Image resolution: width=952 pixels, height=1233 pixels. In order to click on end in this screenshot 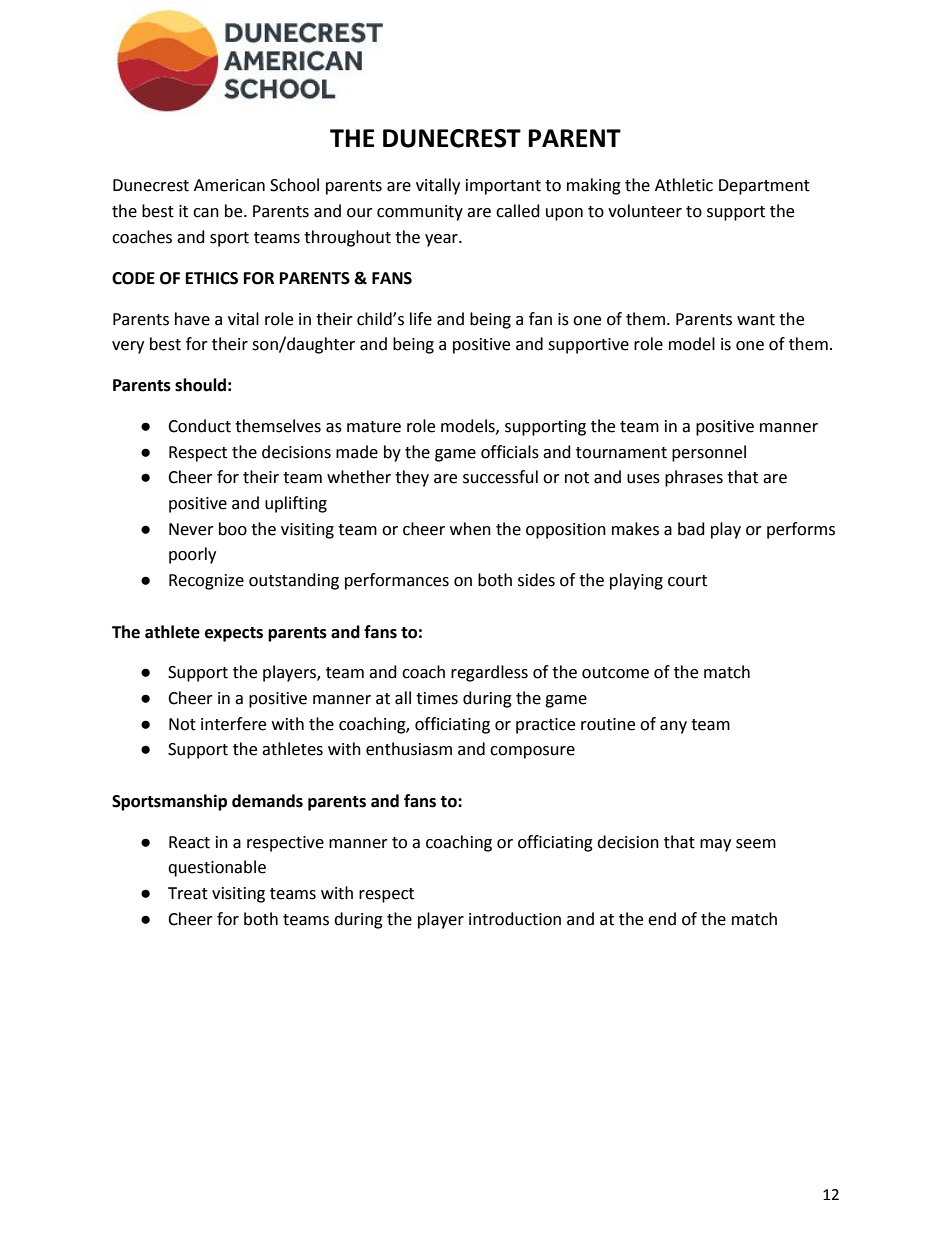, I will do `click(662, 919)`.
